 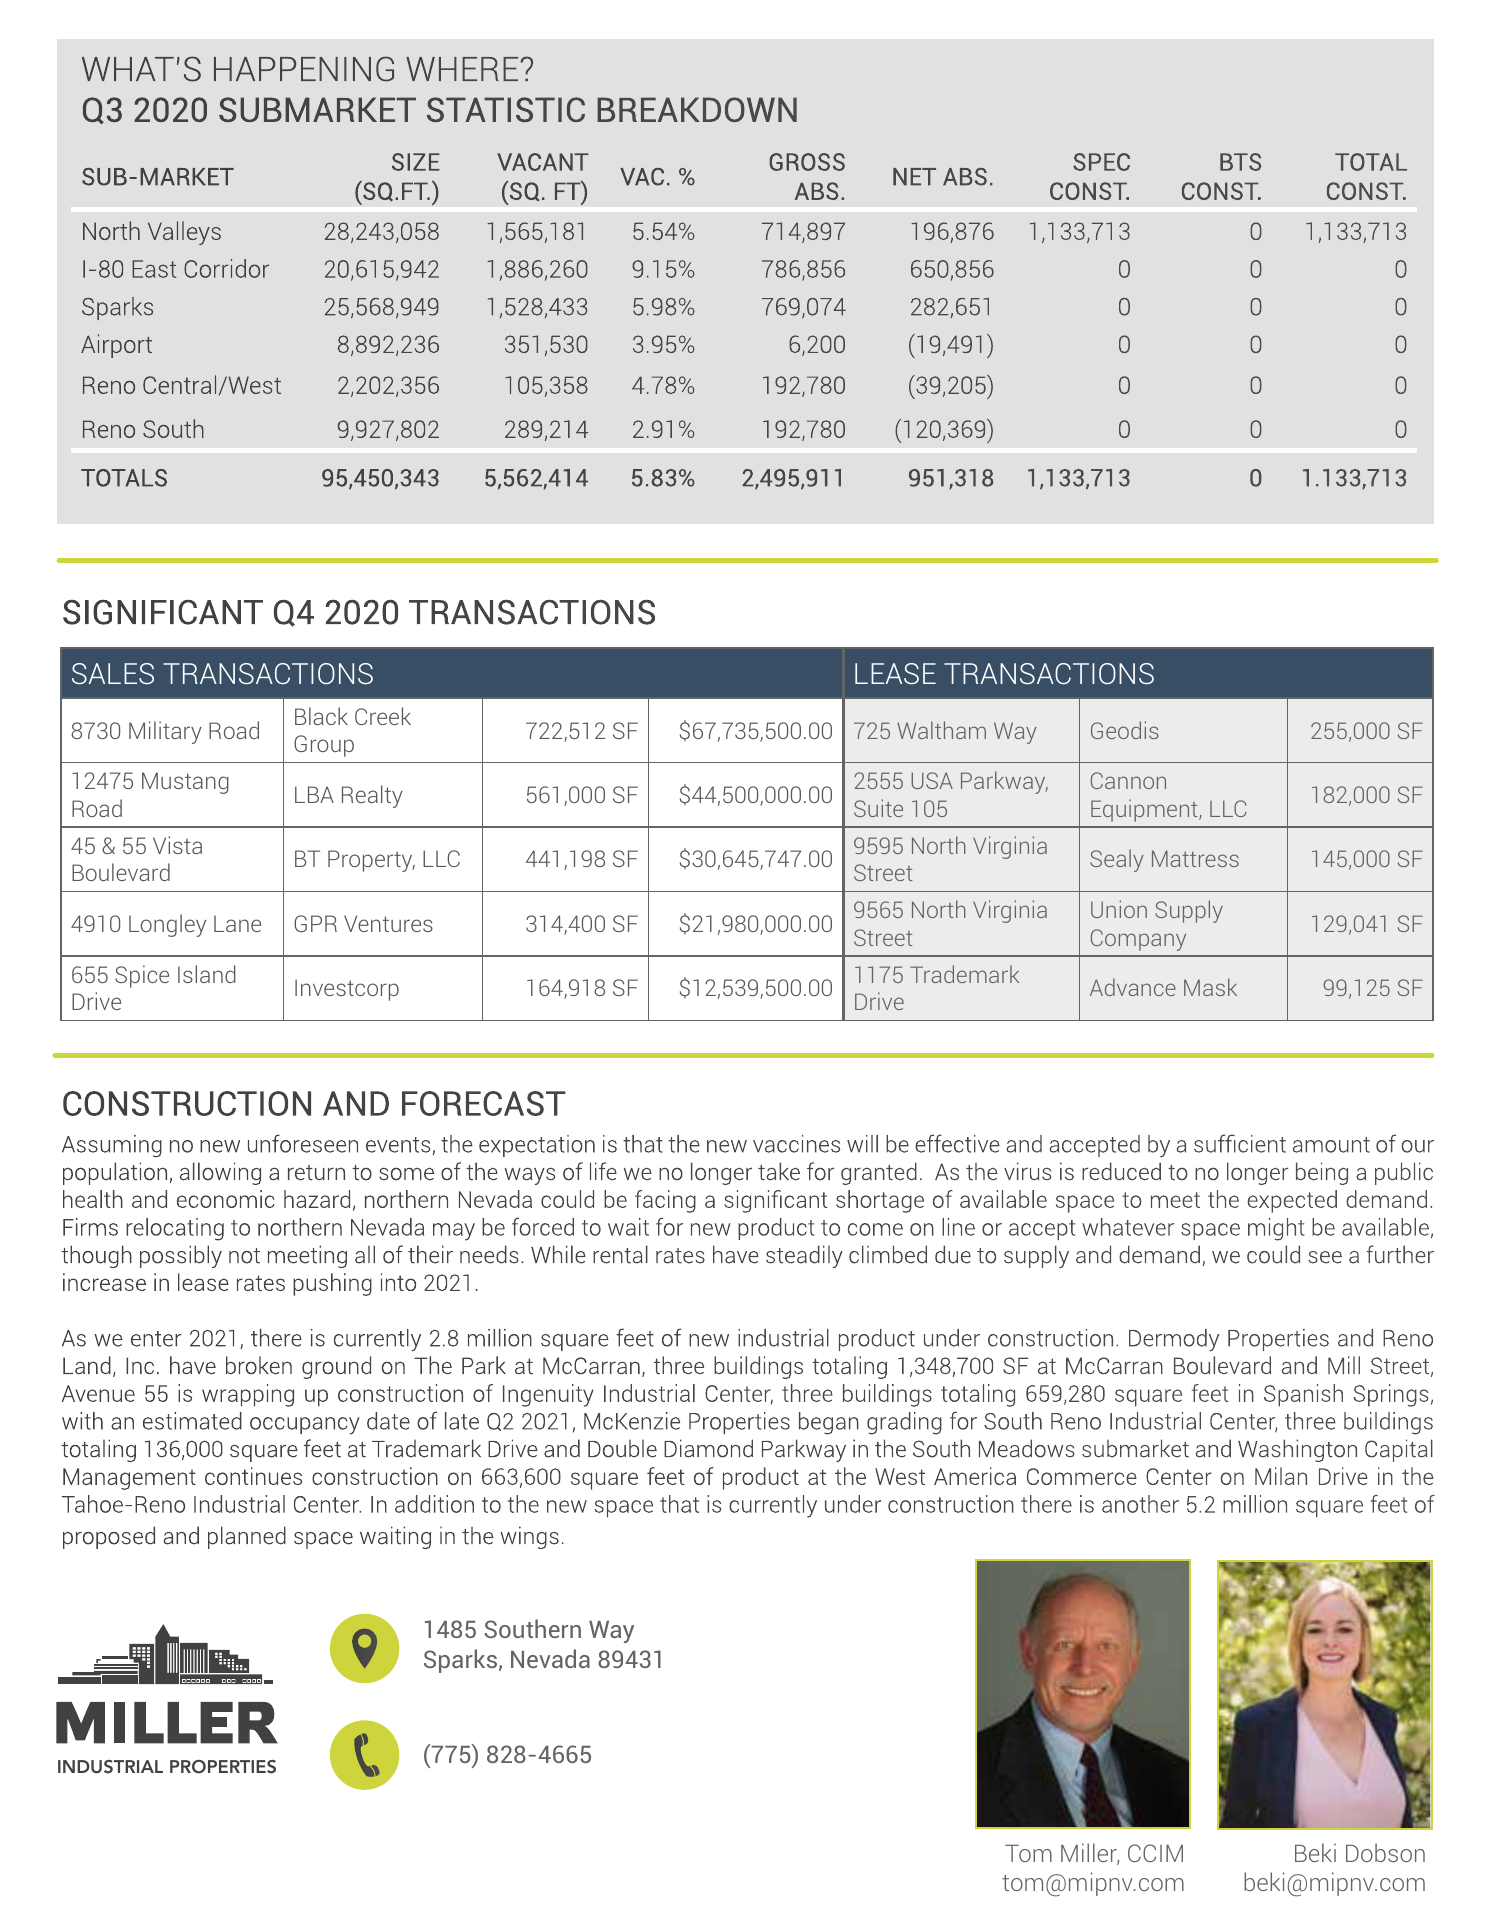 I want to click on planned, so click(x=247, y=1537).
